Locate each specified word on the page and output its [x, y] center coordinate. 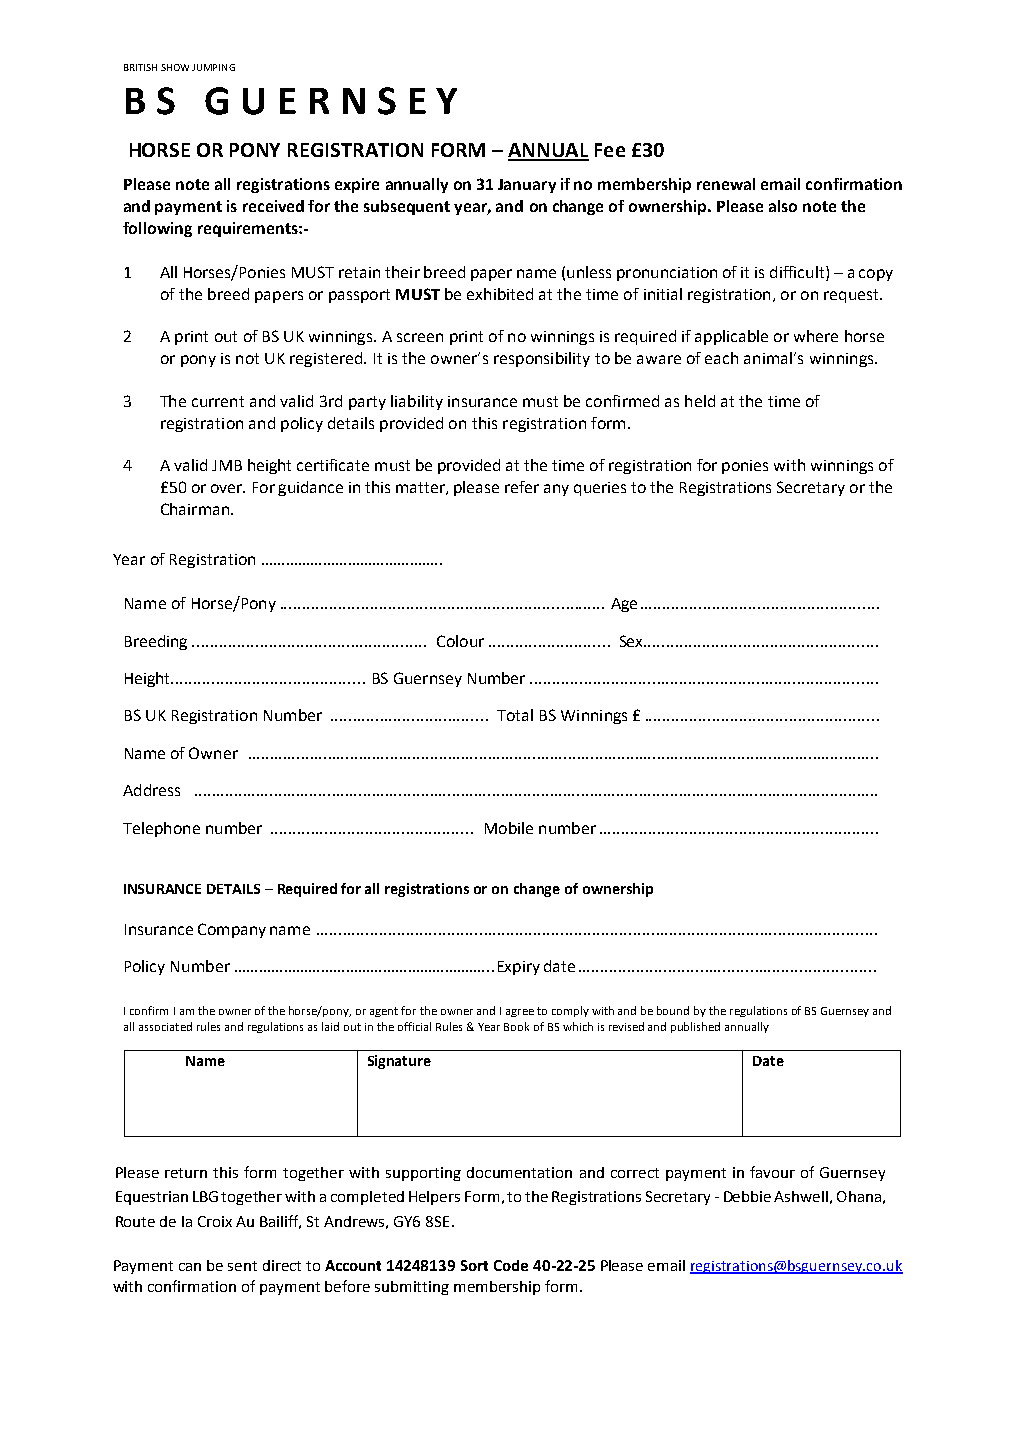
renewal [726, 184]
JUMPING [213, 67]
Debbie [747, 1196]
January [527, 186]
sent [242, 1266]
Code [511, 1265]
